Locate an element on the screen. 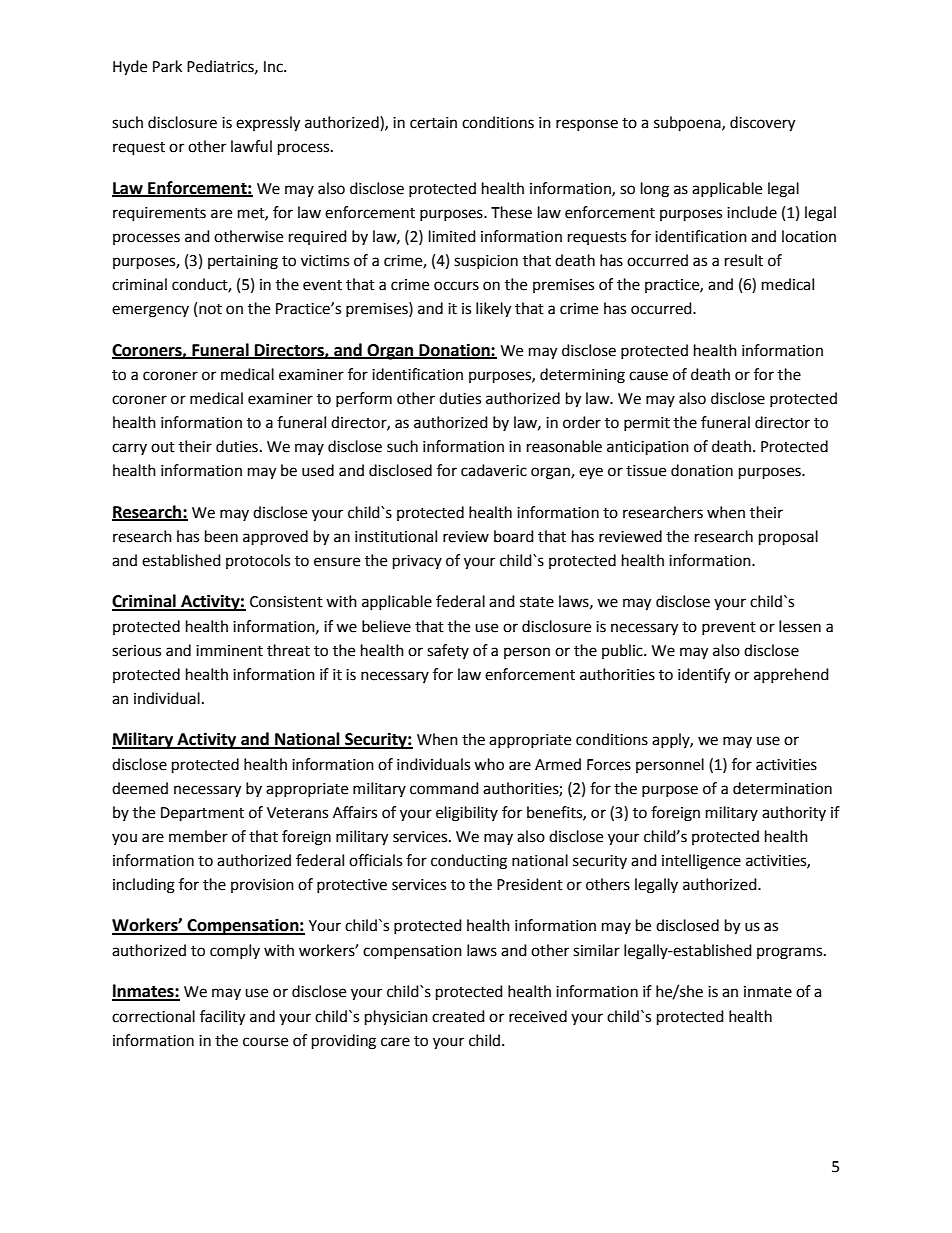  imminent is located at coordinates (229, 651).
